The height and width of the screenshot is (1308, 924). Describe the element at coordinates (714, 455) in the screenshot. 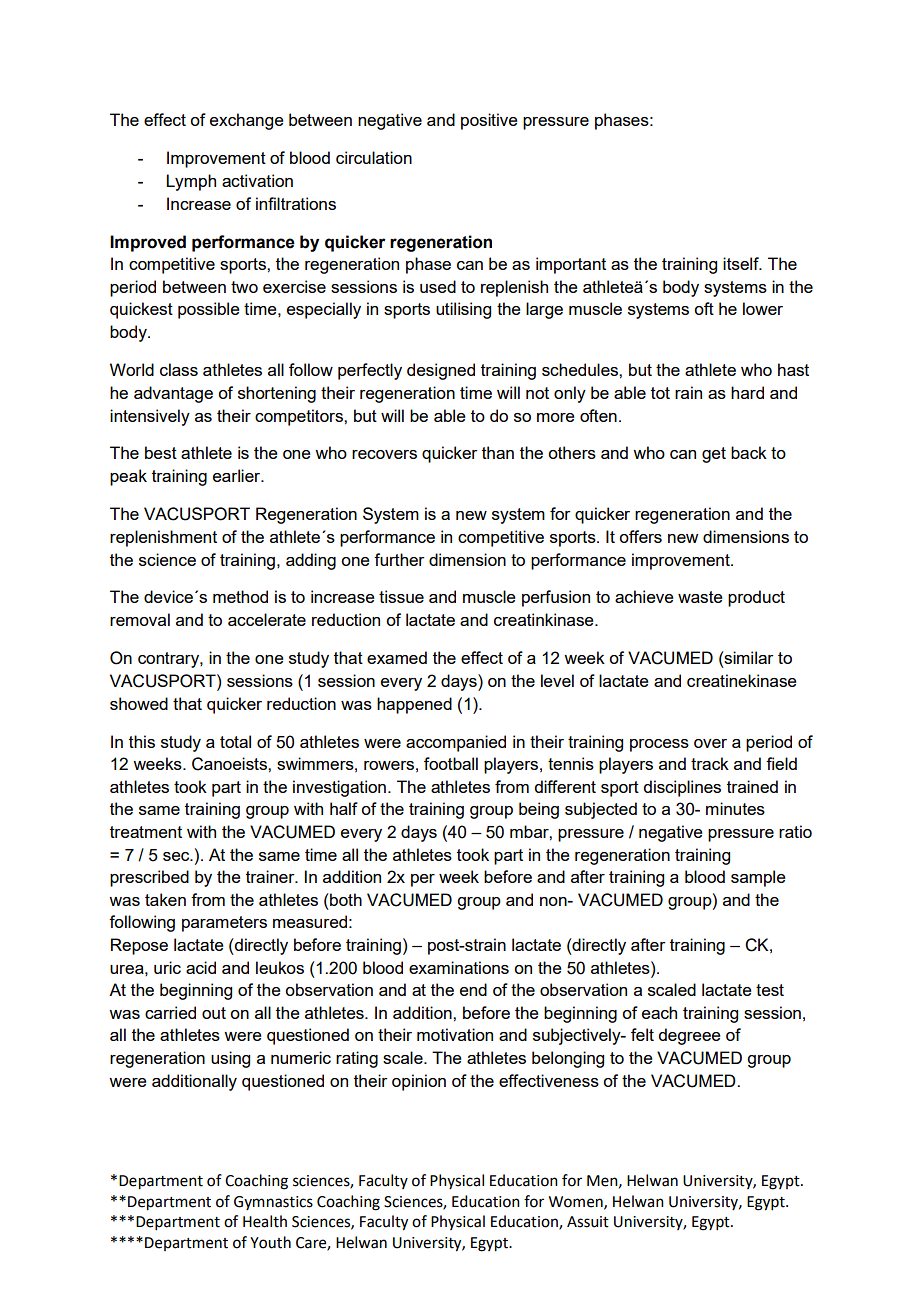

I see `get` at that location.
